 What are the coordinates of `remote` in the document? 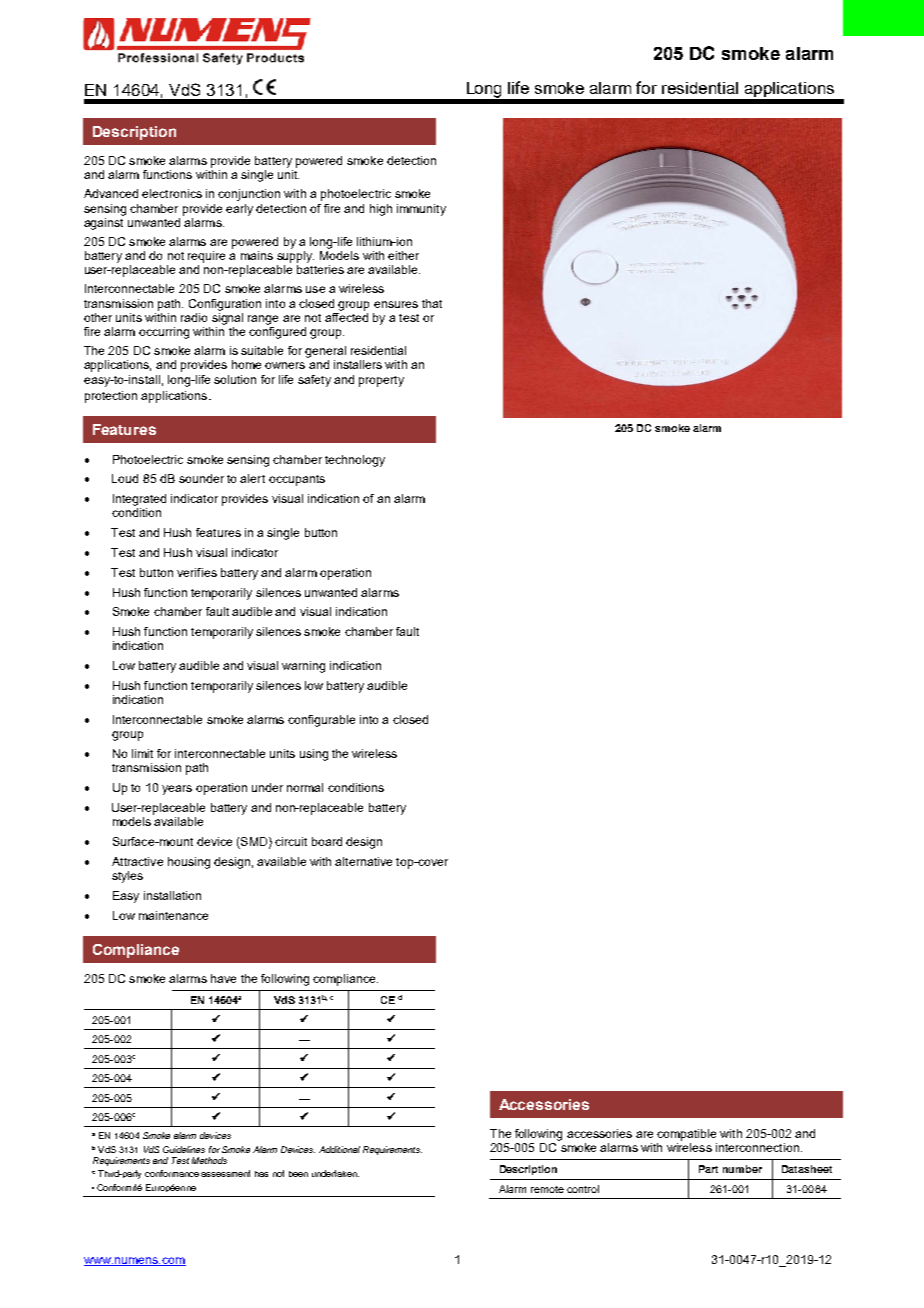 It's located at (547, 1189).
